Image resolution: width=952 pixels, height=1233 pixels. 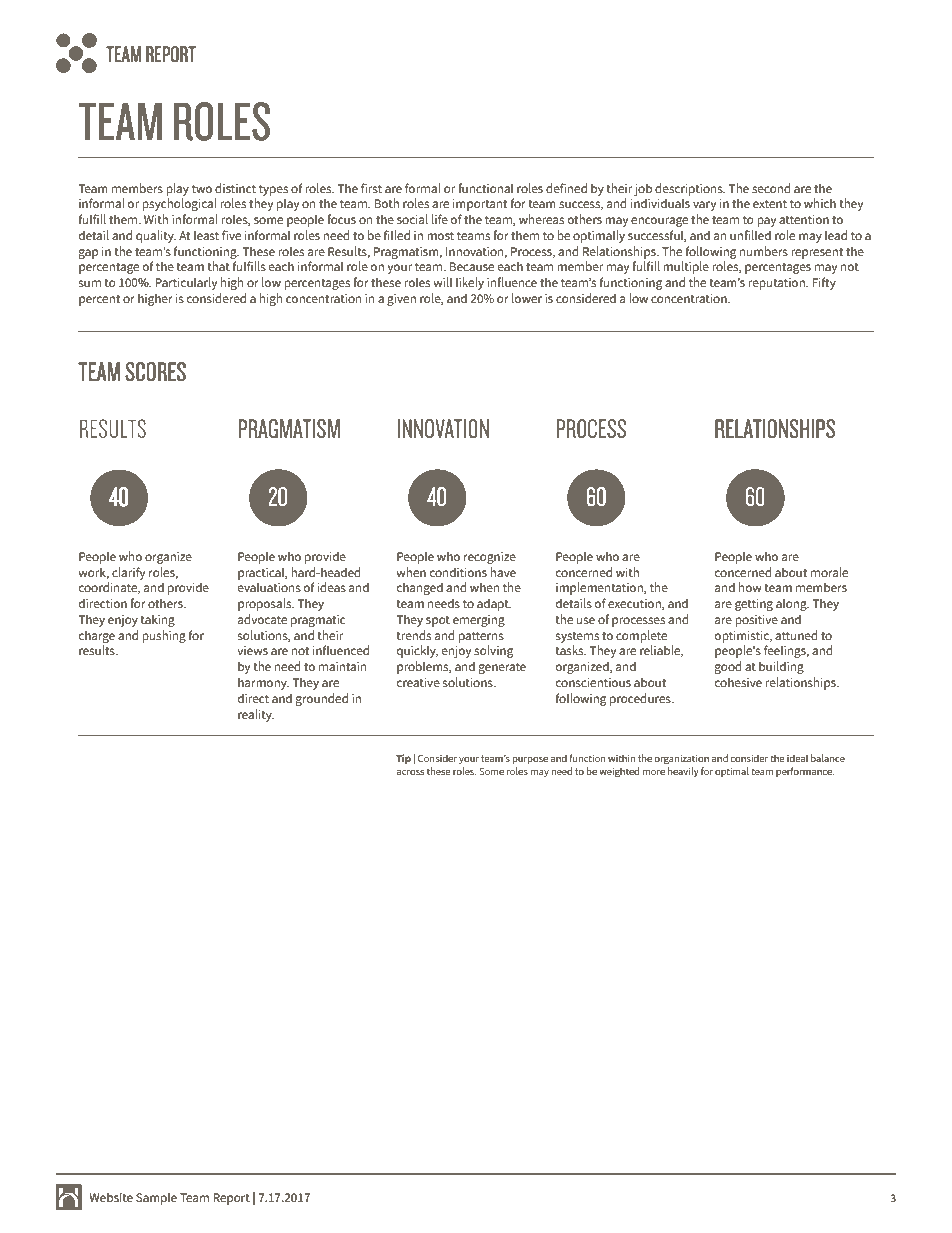 I want to click on Sample, so click(x=156, y=1198).
